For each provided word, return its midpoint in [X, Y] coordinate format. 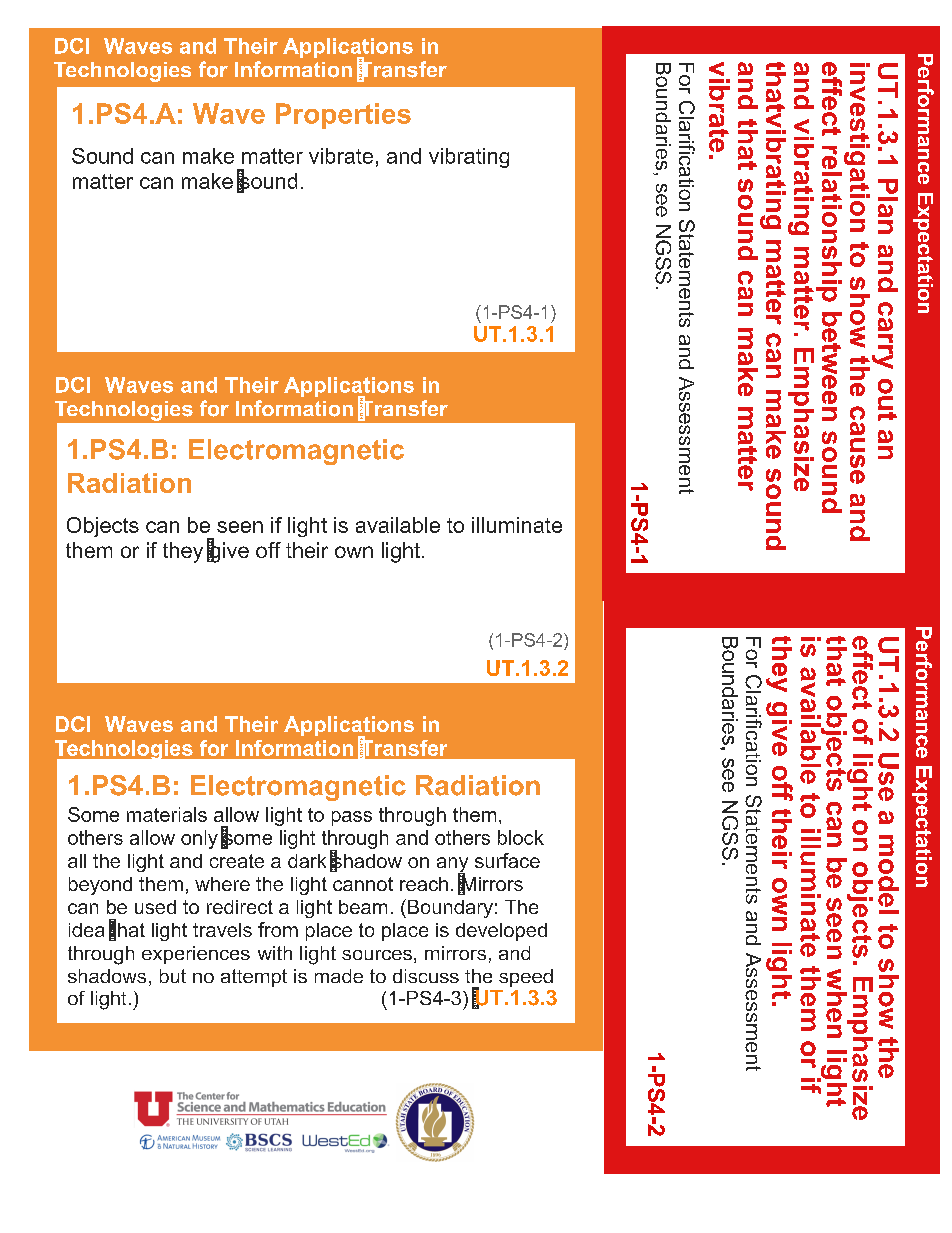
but [173, 976]
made [339, 976]
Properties [343, 116]
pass [352, 818]
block [521, 837]
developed [501, 932]
